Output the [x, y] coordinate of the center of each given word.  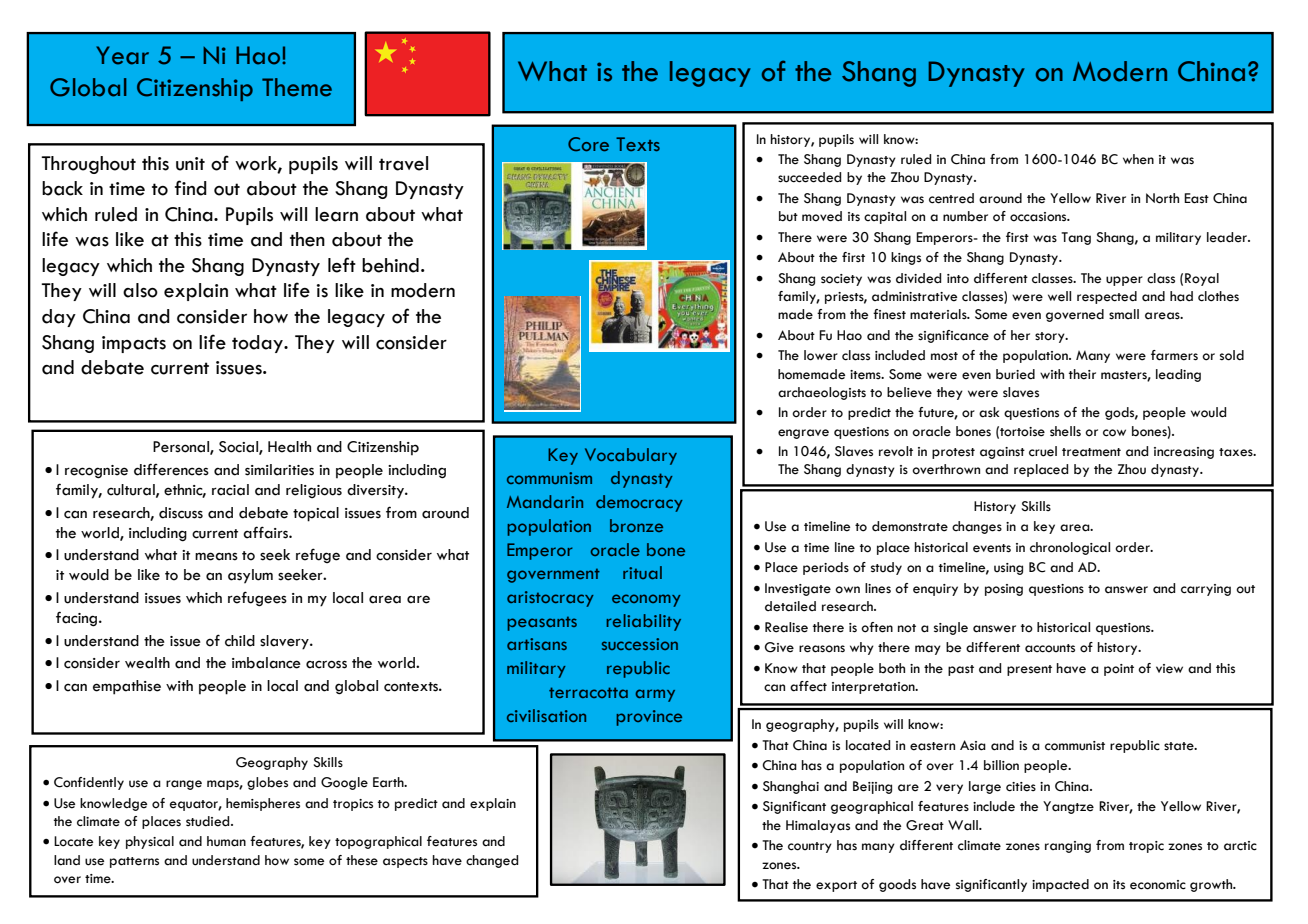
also [140, 290]
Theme [297, 87]
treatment [1091, 452]
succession [640, 644]
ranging [1068, 847]
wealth [147, 663]
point [1119, 670]
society [841, 280]
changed [492, 861]
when [1138, 159]
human [226, 841]
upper [1124, 281]
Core [588, 144]
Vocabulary [631, 456]
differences [171, 469]
